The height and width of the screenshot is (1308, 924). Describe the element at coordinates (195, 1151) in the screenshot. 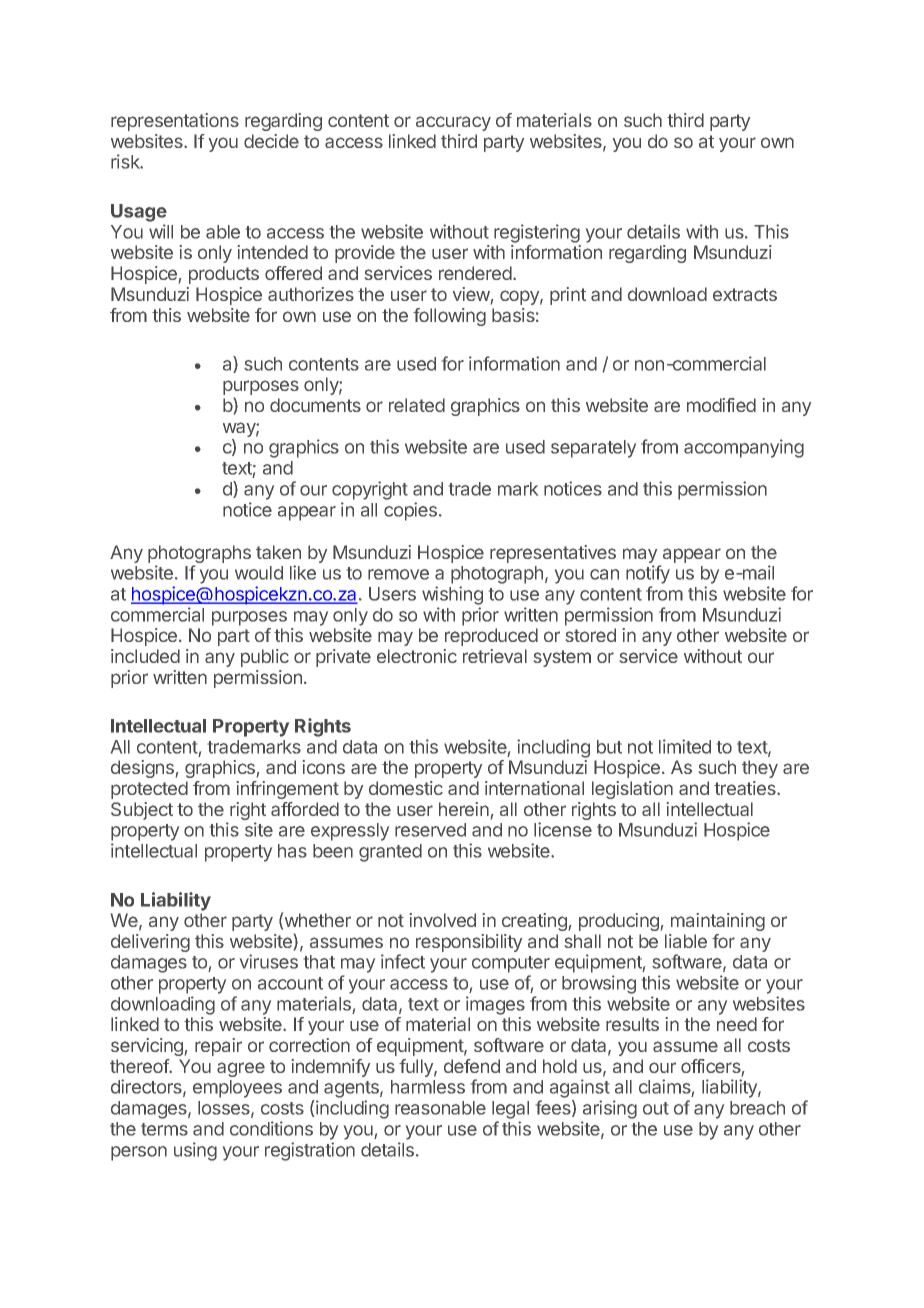

I see `using` at that location.
